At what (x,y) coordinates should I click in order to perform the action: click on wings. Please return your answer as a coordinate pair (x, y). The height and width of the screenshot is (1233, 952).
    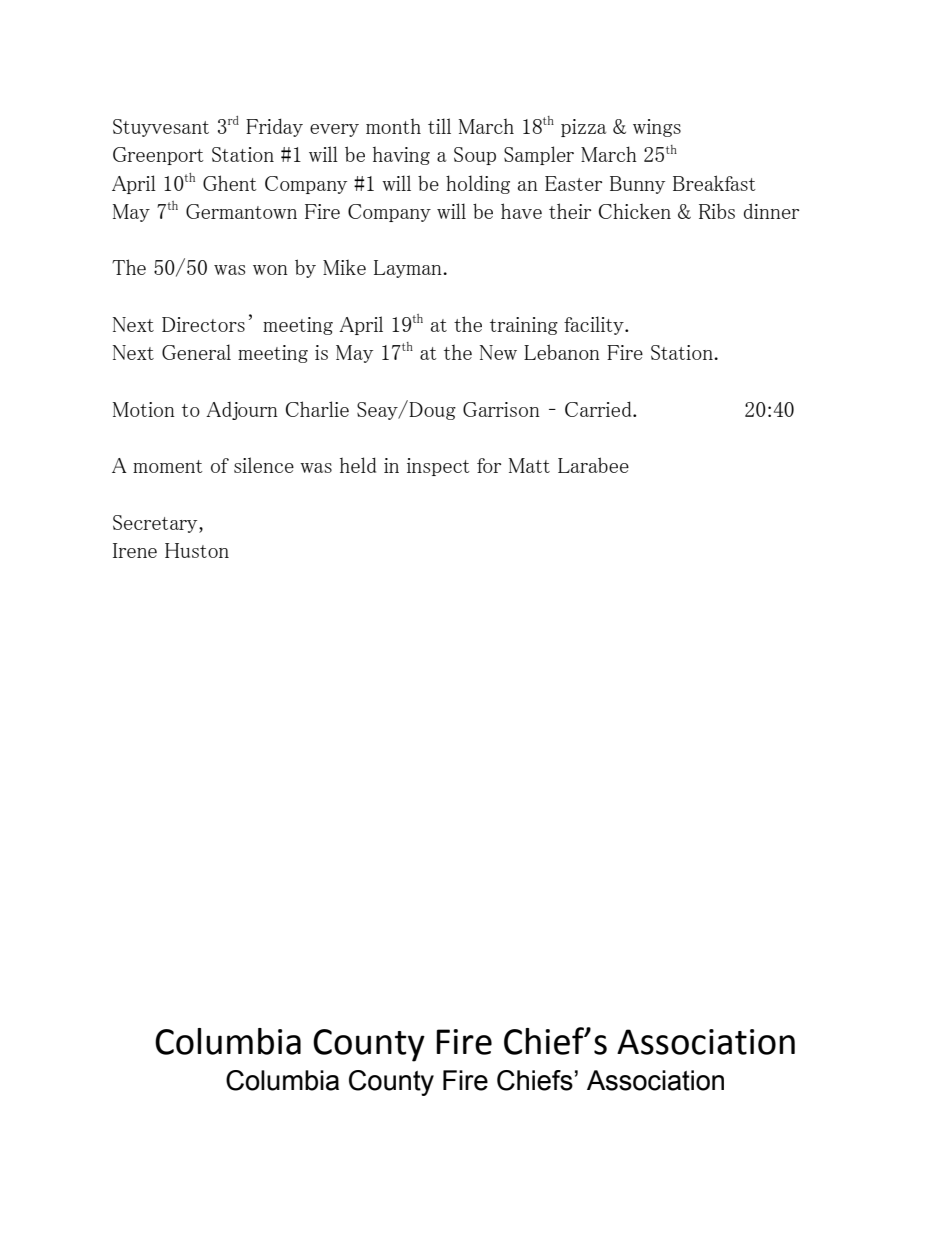
    Looking at the image, I should click on (657, 128).
